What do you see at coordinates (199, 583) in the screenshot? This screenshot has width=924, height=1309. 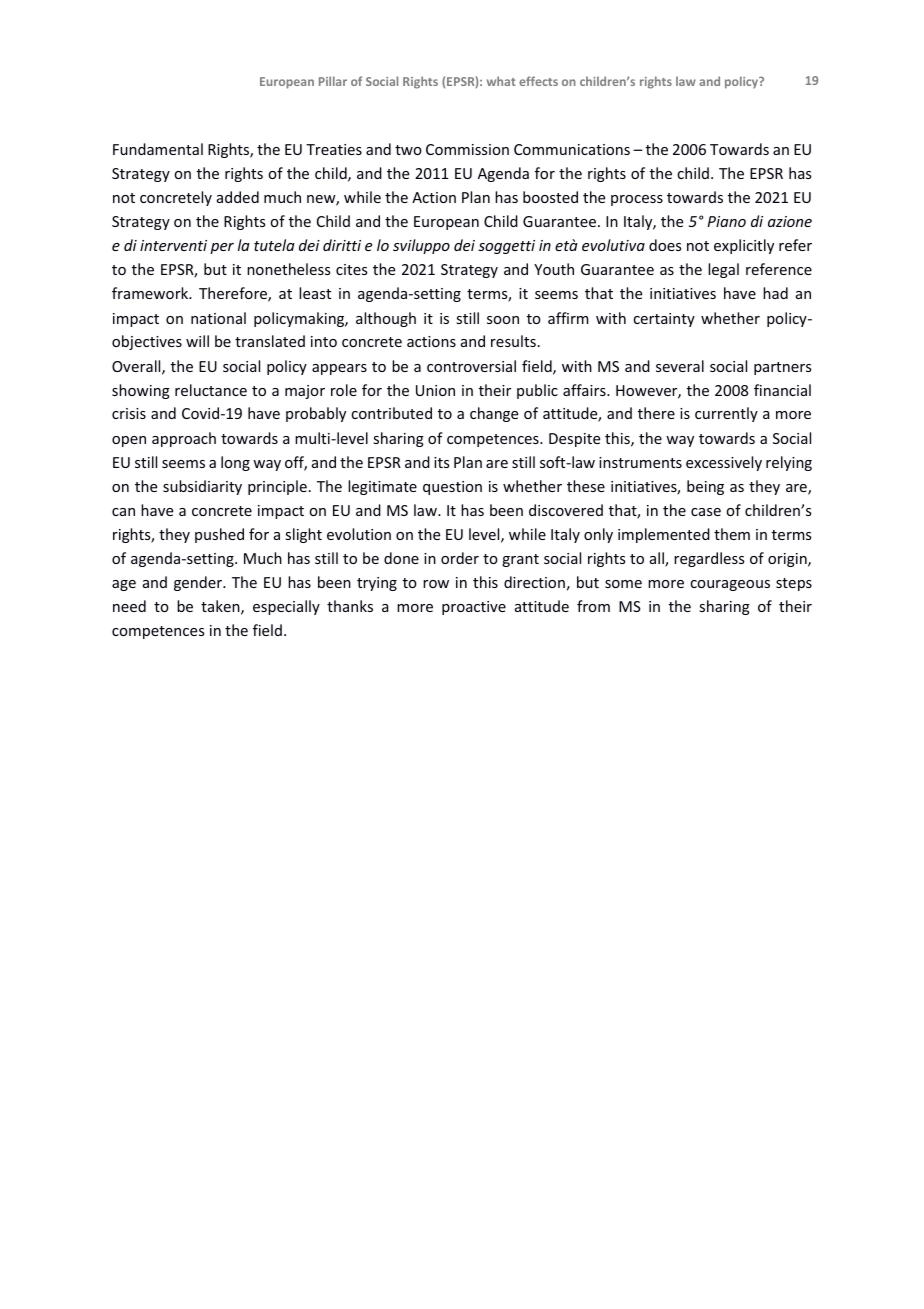 I see `gender` at bounding box center [199, 583].
